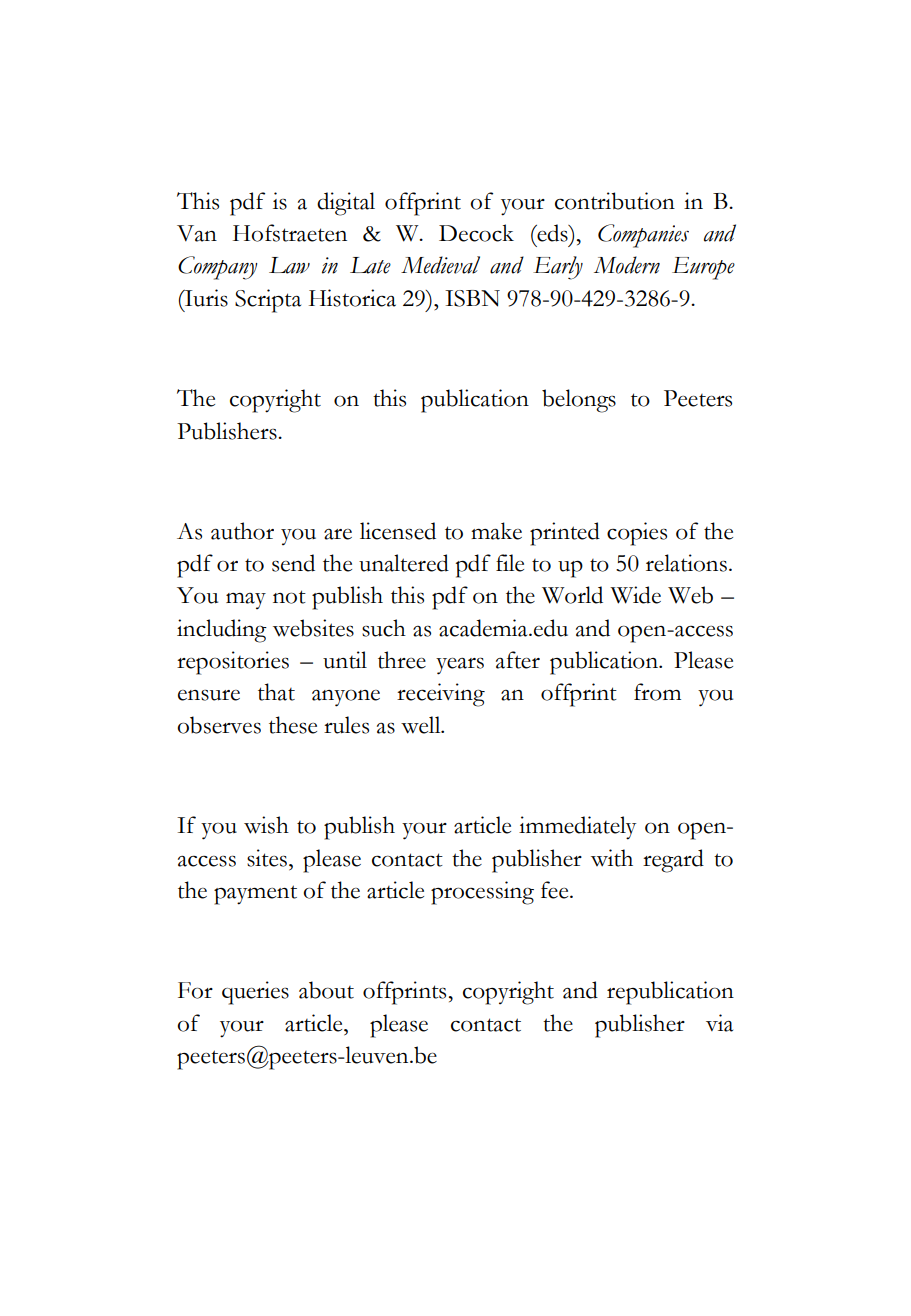 The image size is (911, 1316). What do you see at coordinates (246, 601) in the screenshot?
I see `may` at bounding box center [246, 601].
